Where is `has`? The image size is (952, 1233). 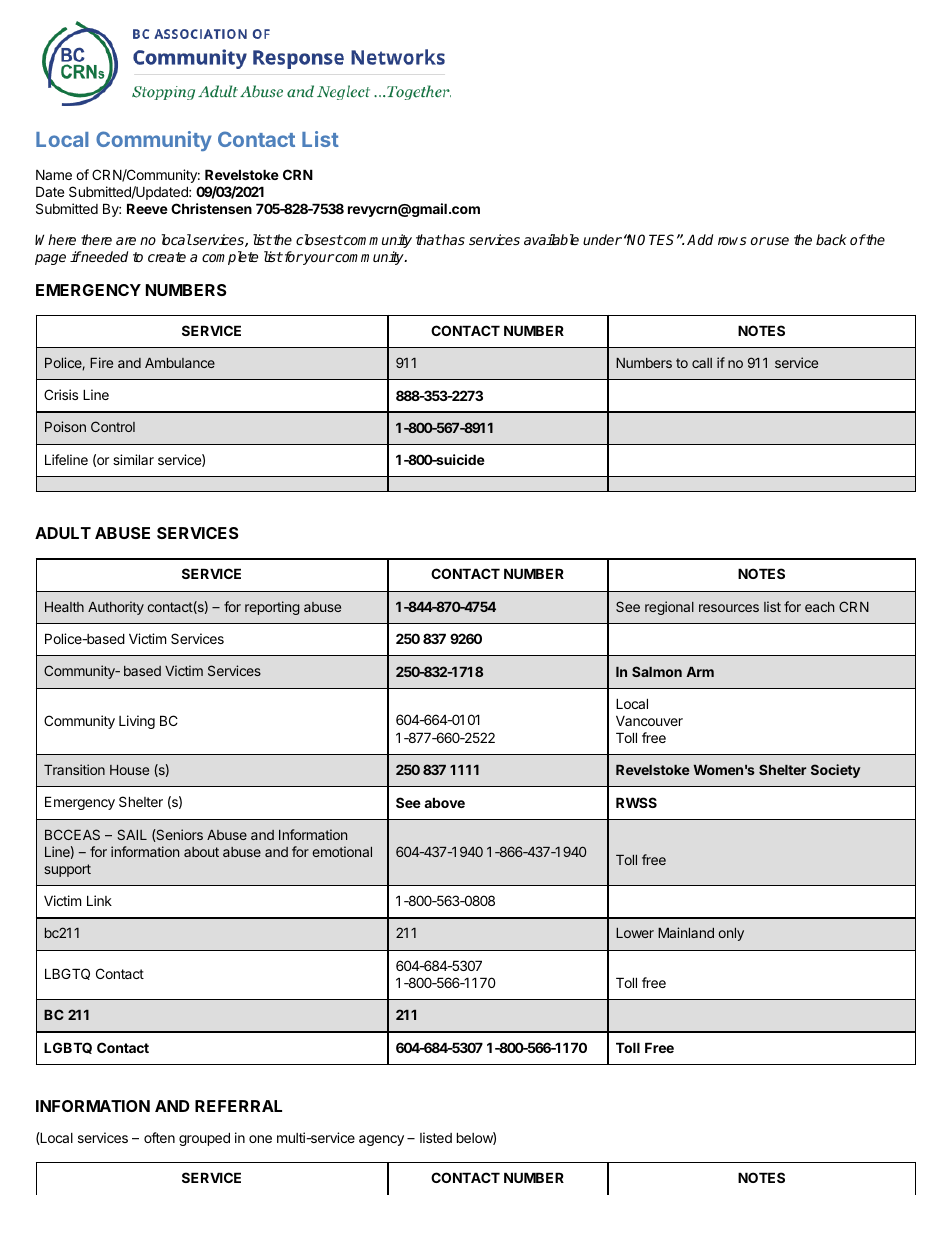
has is located at coordinates (453, 239).
